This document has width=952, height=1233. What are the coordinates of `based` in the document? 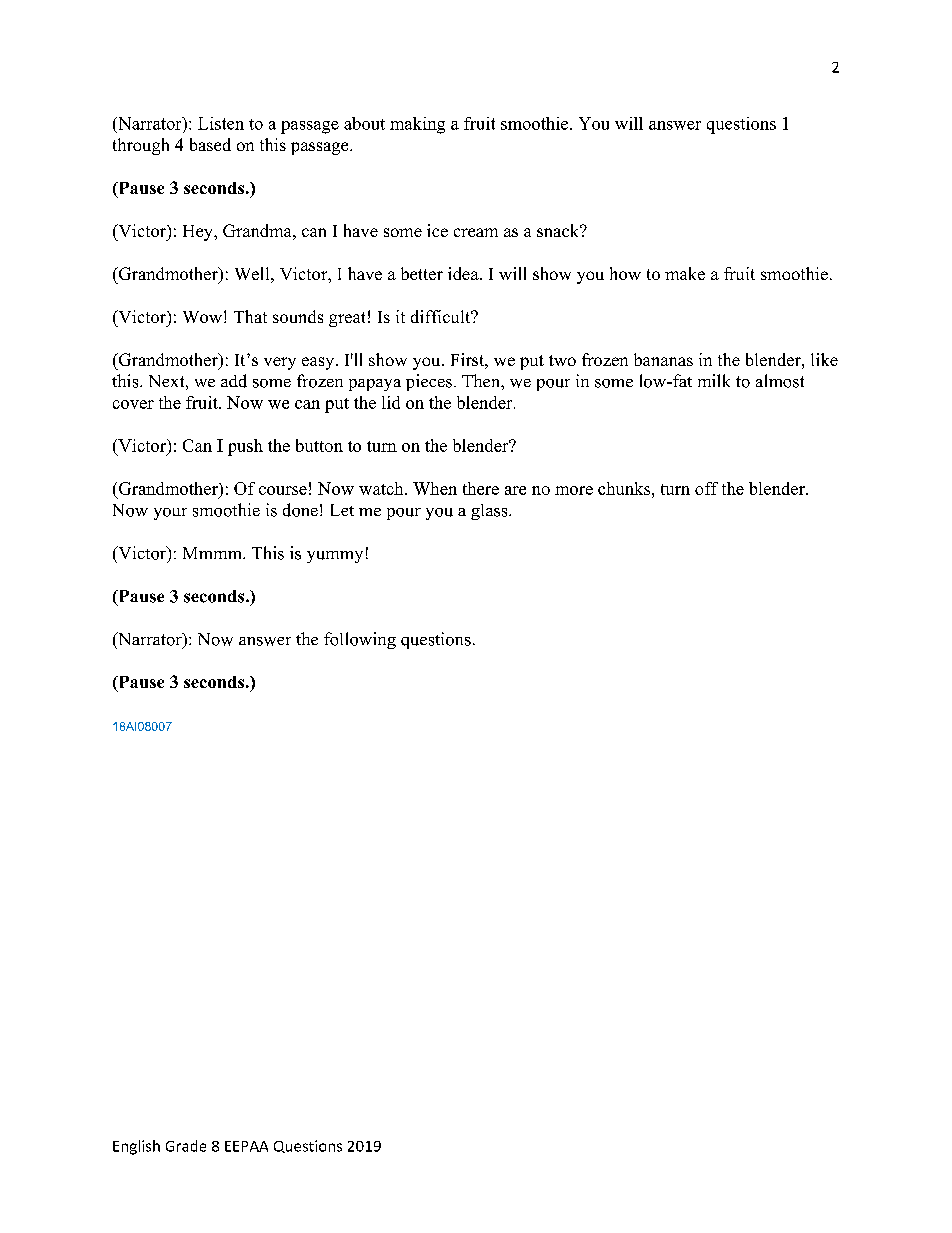 It's located at (210, 144).
